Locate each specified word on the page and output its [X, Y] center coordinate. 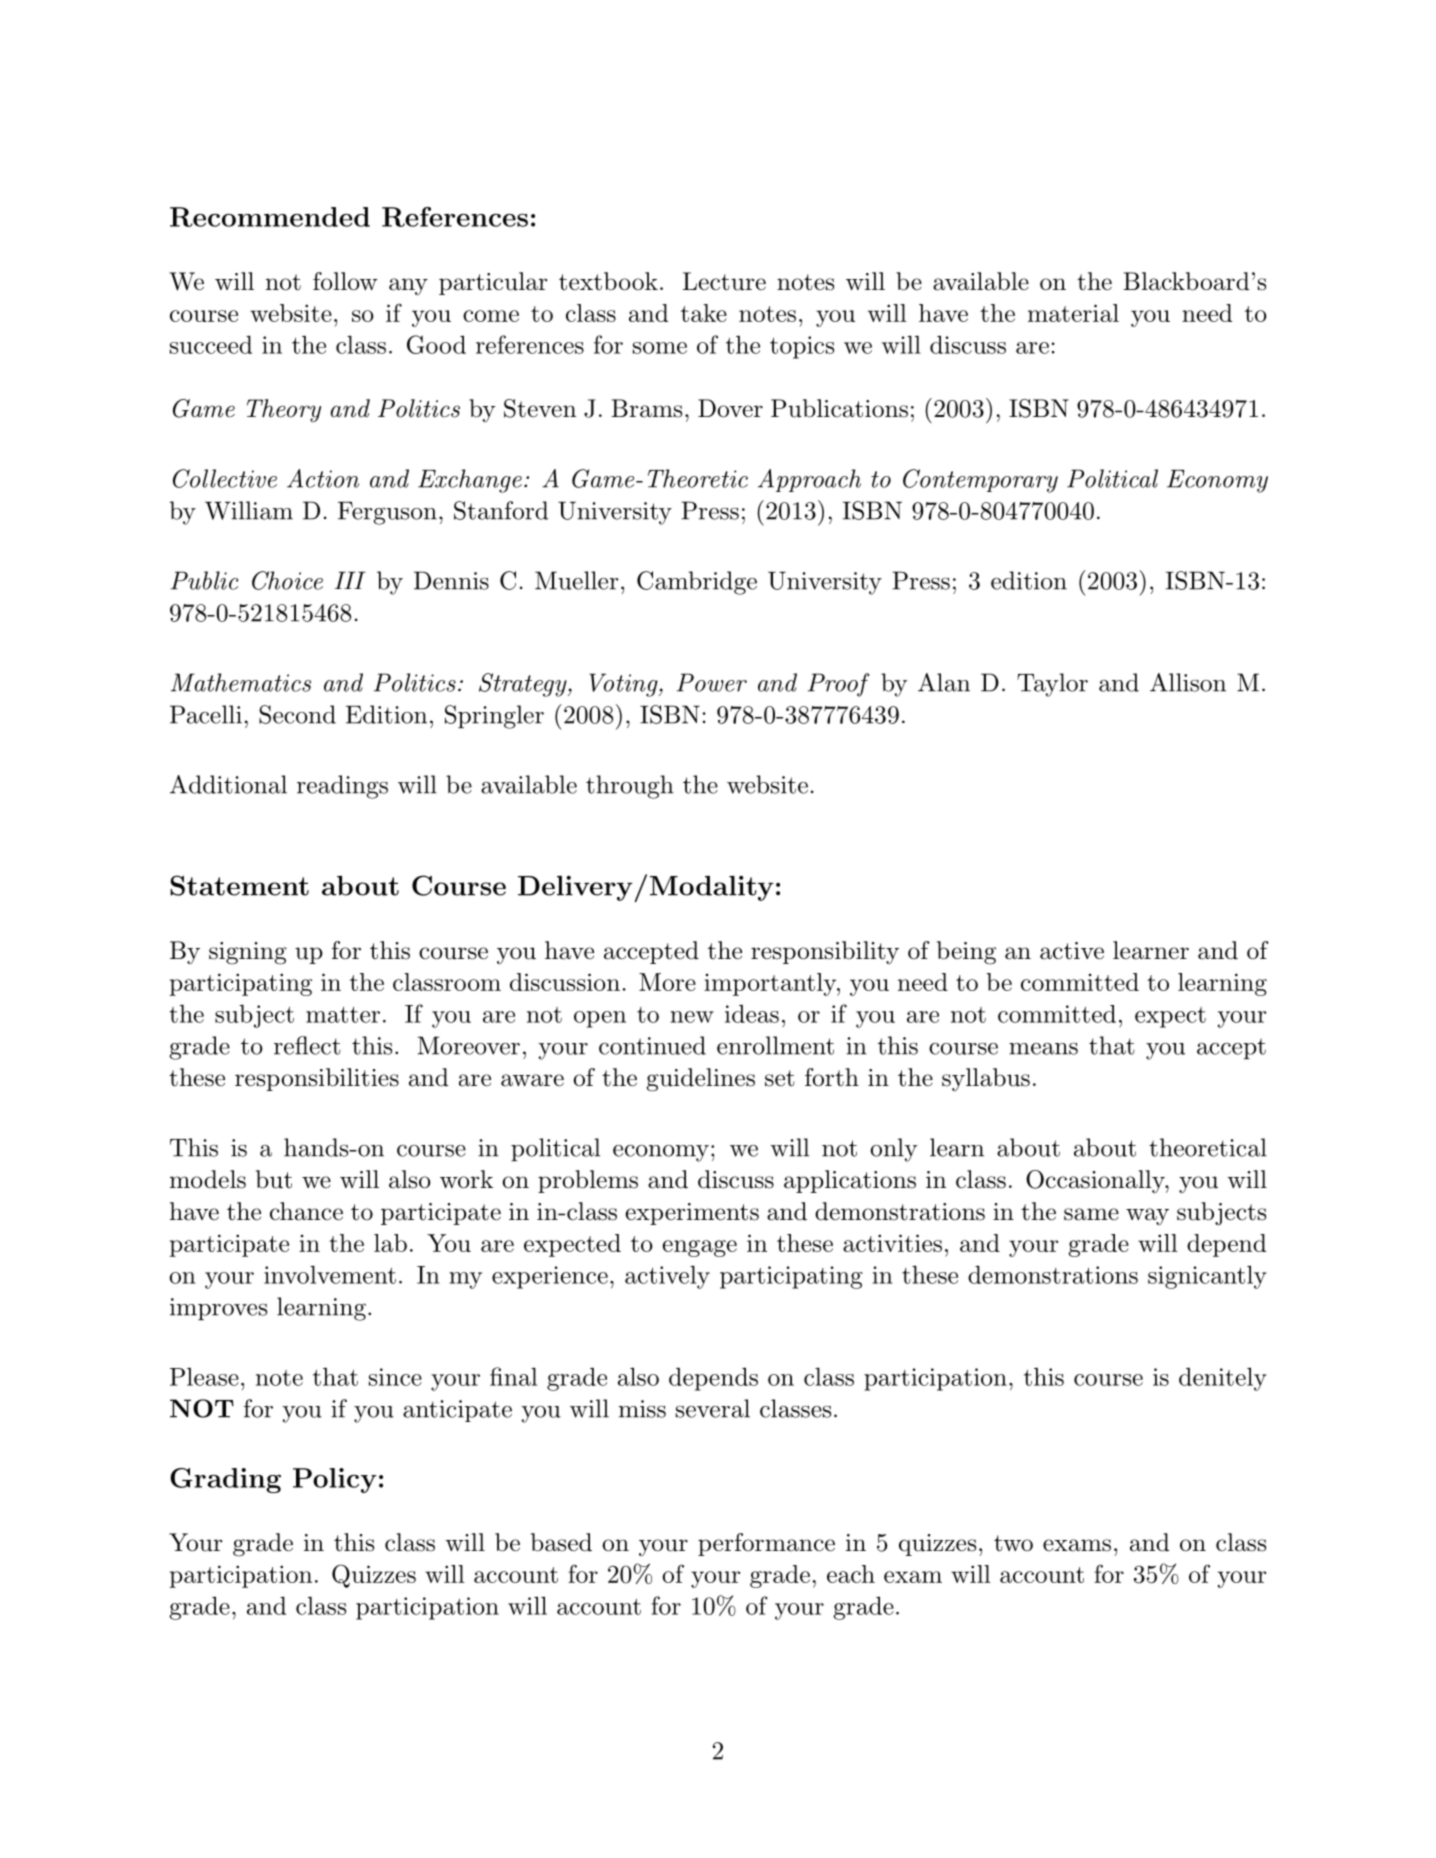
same [1091, 1214]
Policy [335, 1480]
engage [699, 1248]
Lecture [724, 281]
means [1043, 1049]
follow [345, 281]
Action [323, 478]
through [630, 787]
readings [342, 787]
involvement [330, 1274]
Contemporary [980, 481]
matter [343, 1015]
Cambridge [697, 583]
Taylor [1052, 685]
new [692, 1017]
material [1073, 313]
